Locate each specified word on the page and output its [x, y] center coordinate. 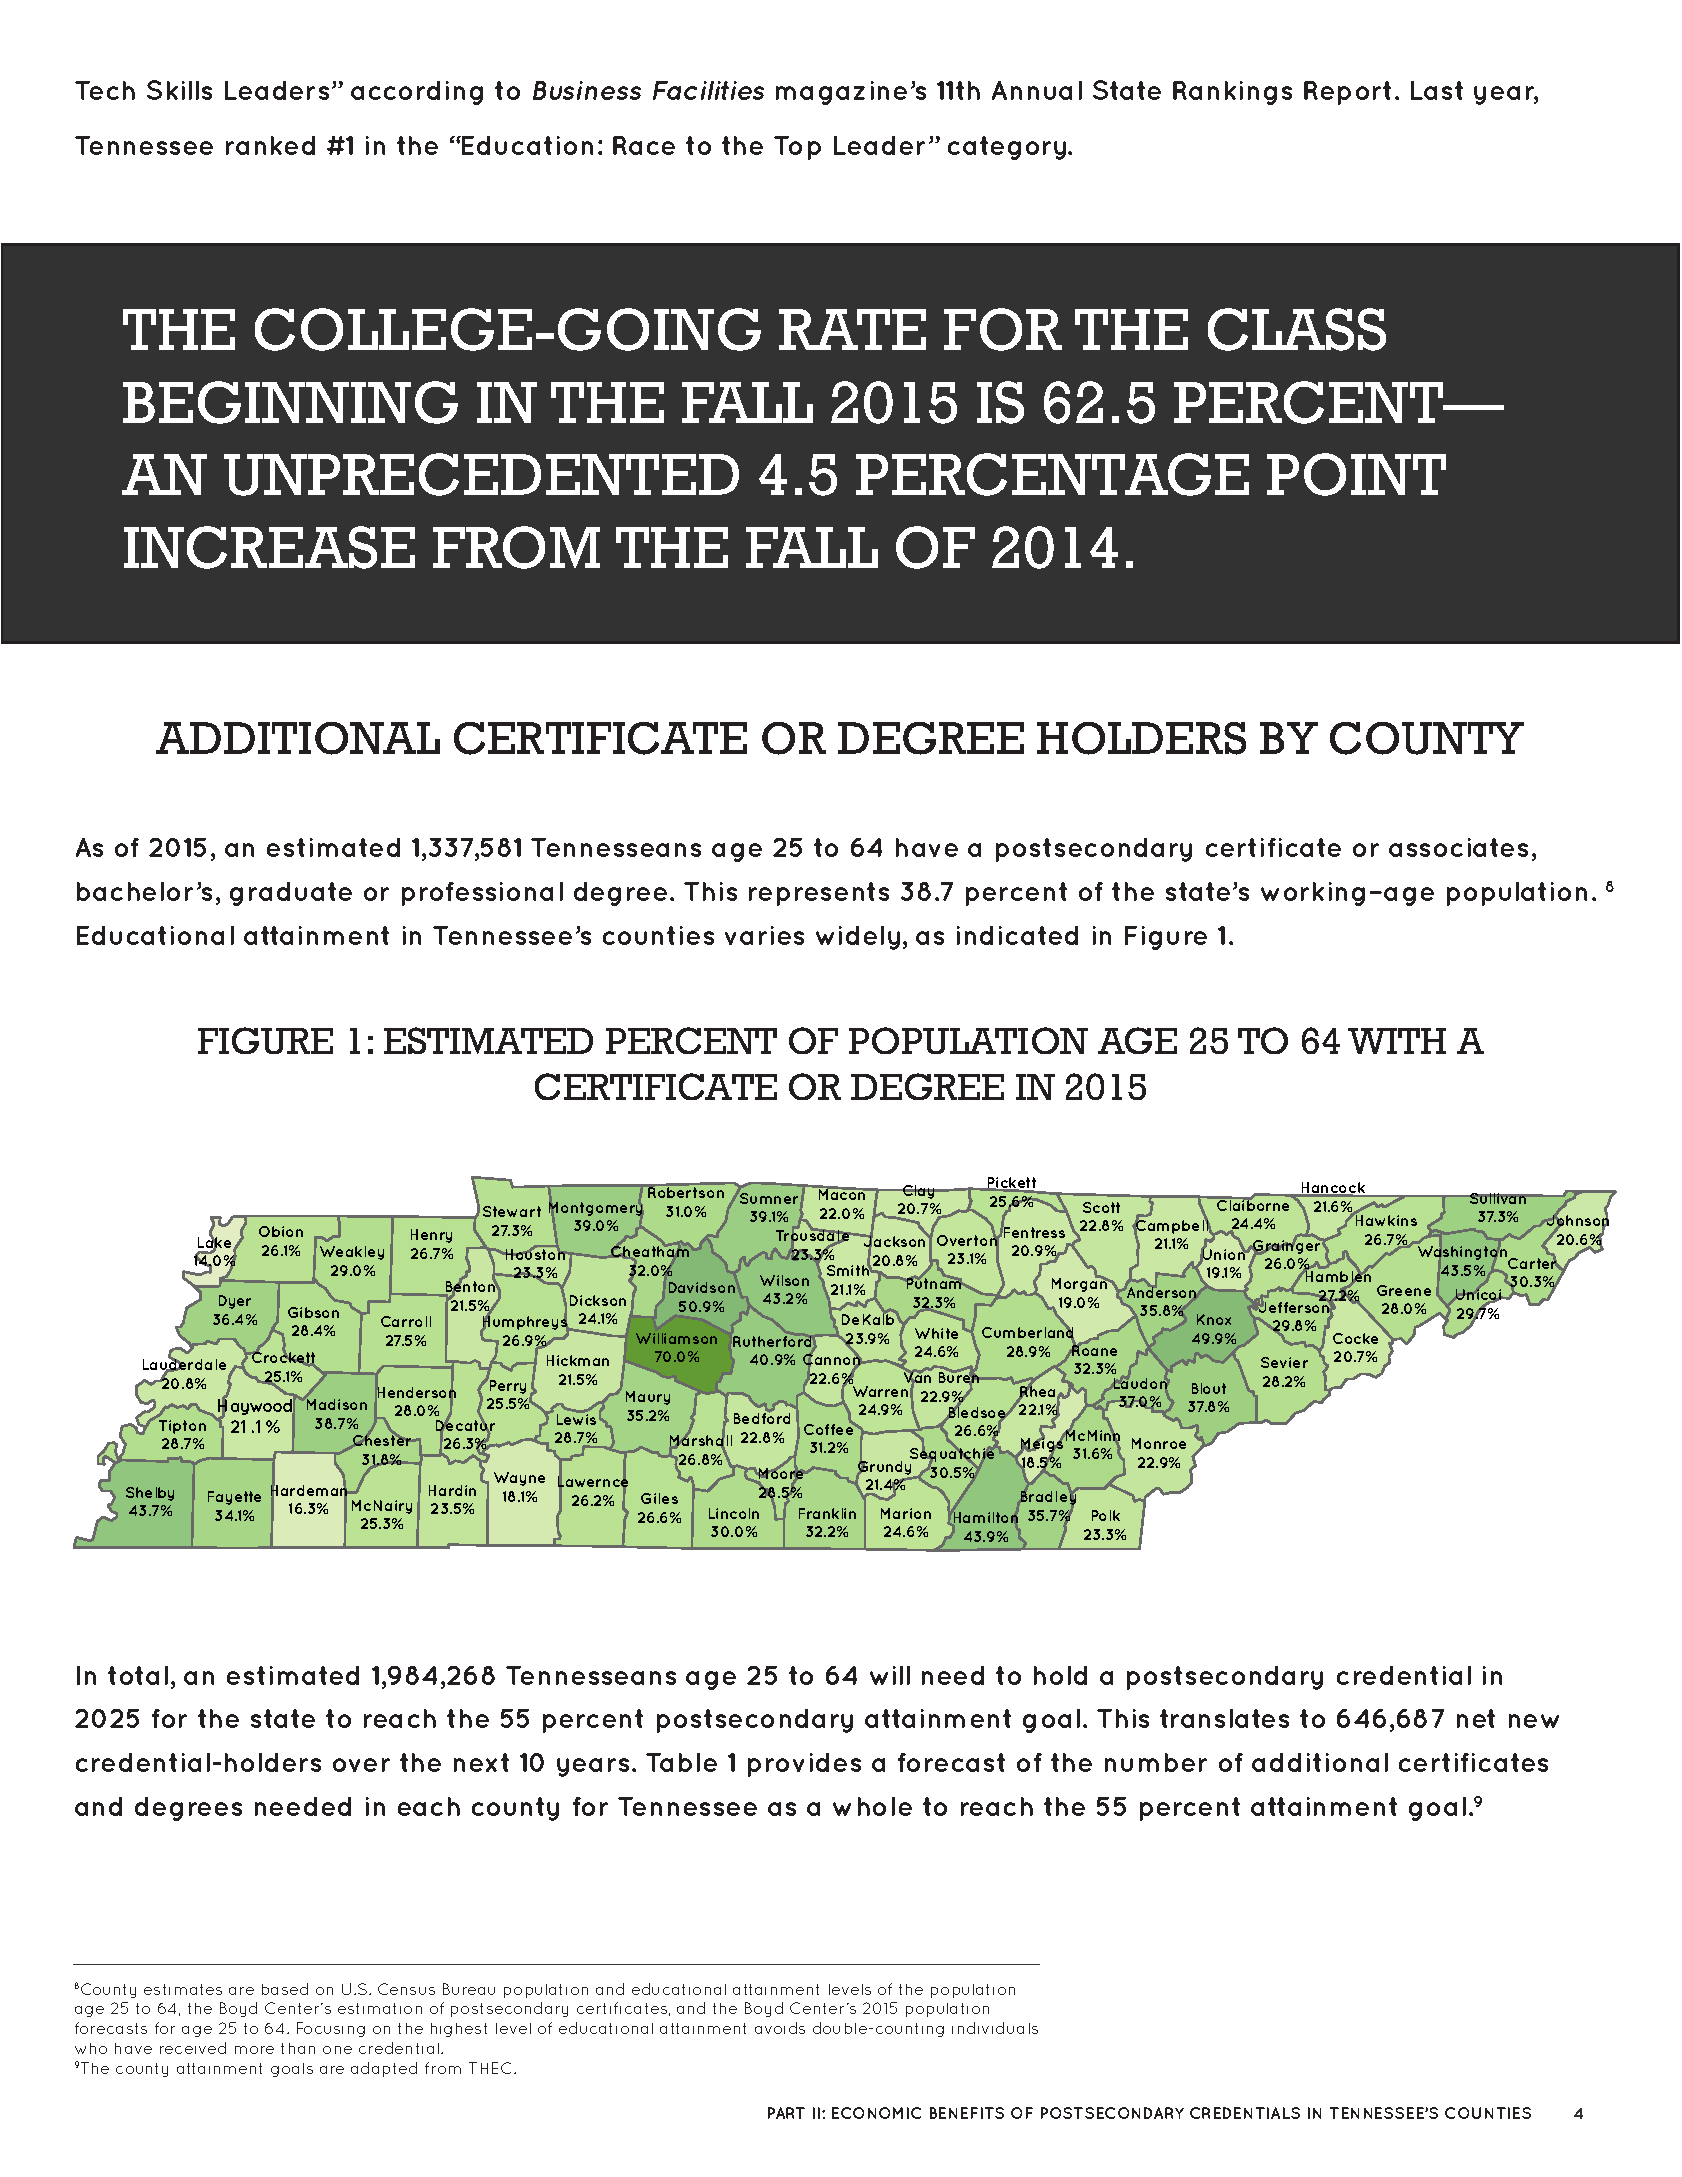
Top [797, 148]
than [298, 2048]
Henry [431, 1236]
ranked [270, 145]
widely [858, 938]
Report [1347, 93]
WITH [1397, 1041]
